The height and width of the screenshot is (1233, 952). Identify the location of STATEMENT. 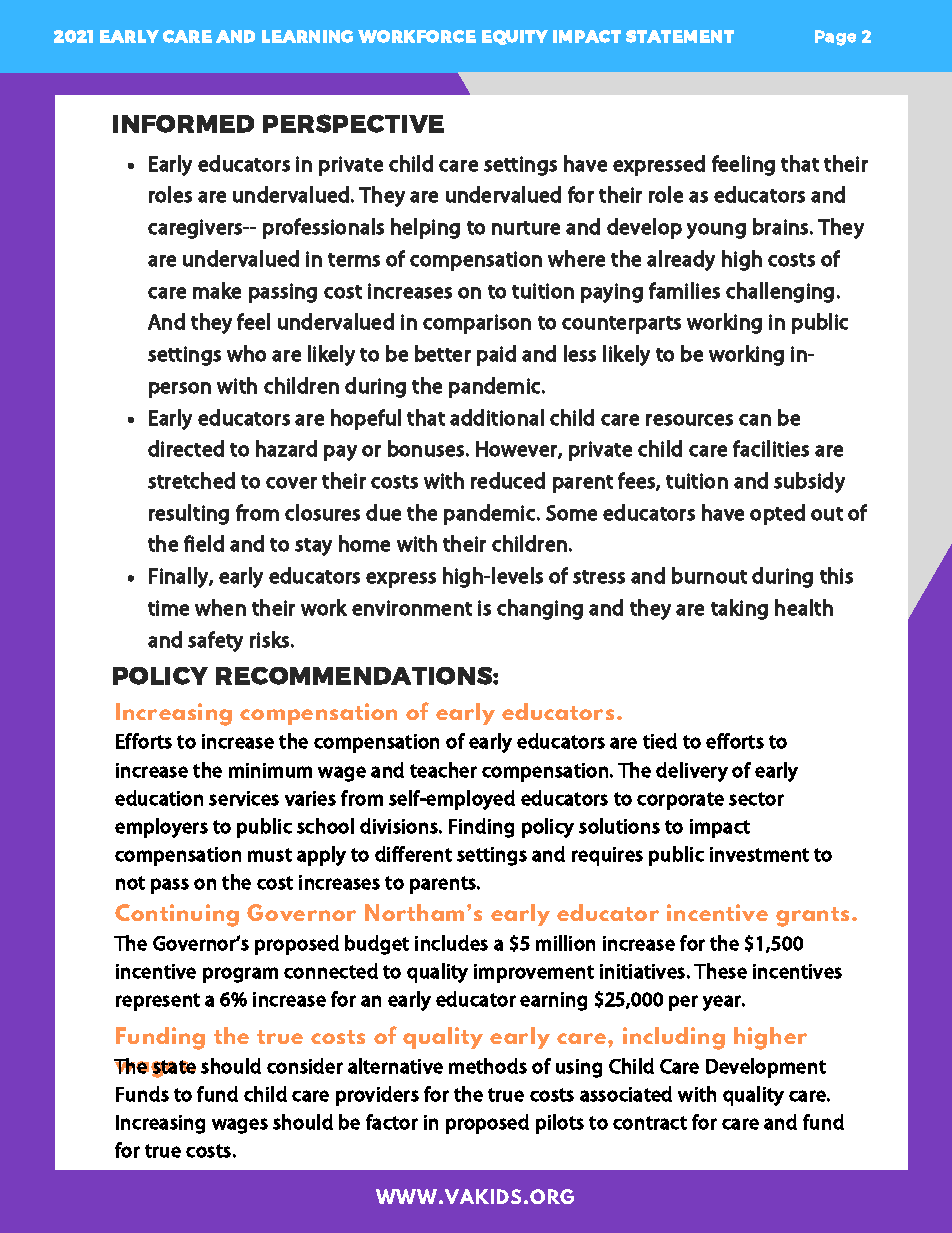
(680, 36).
